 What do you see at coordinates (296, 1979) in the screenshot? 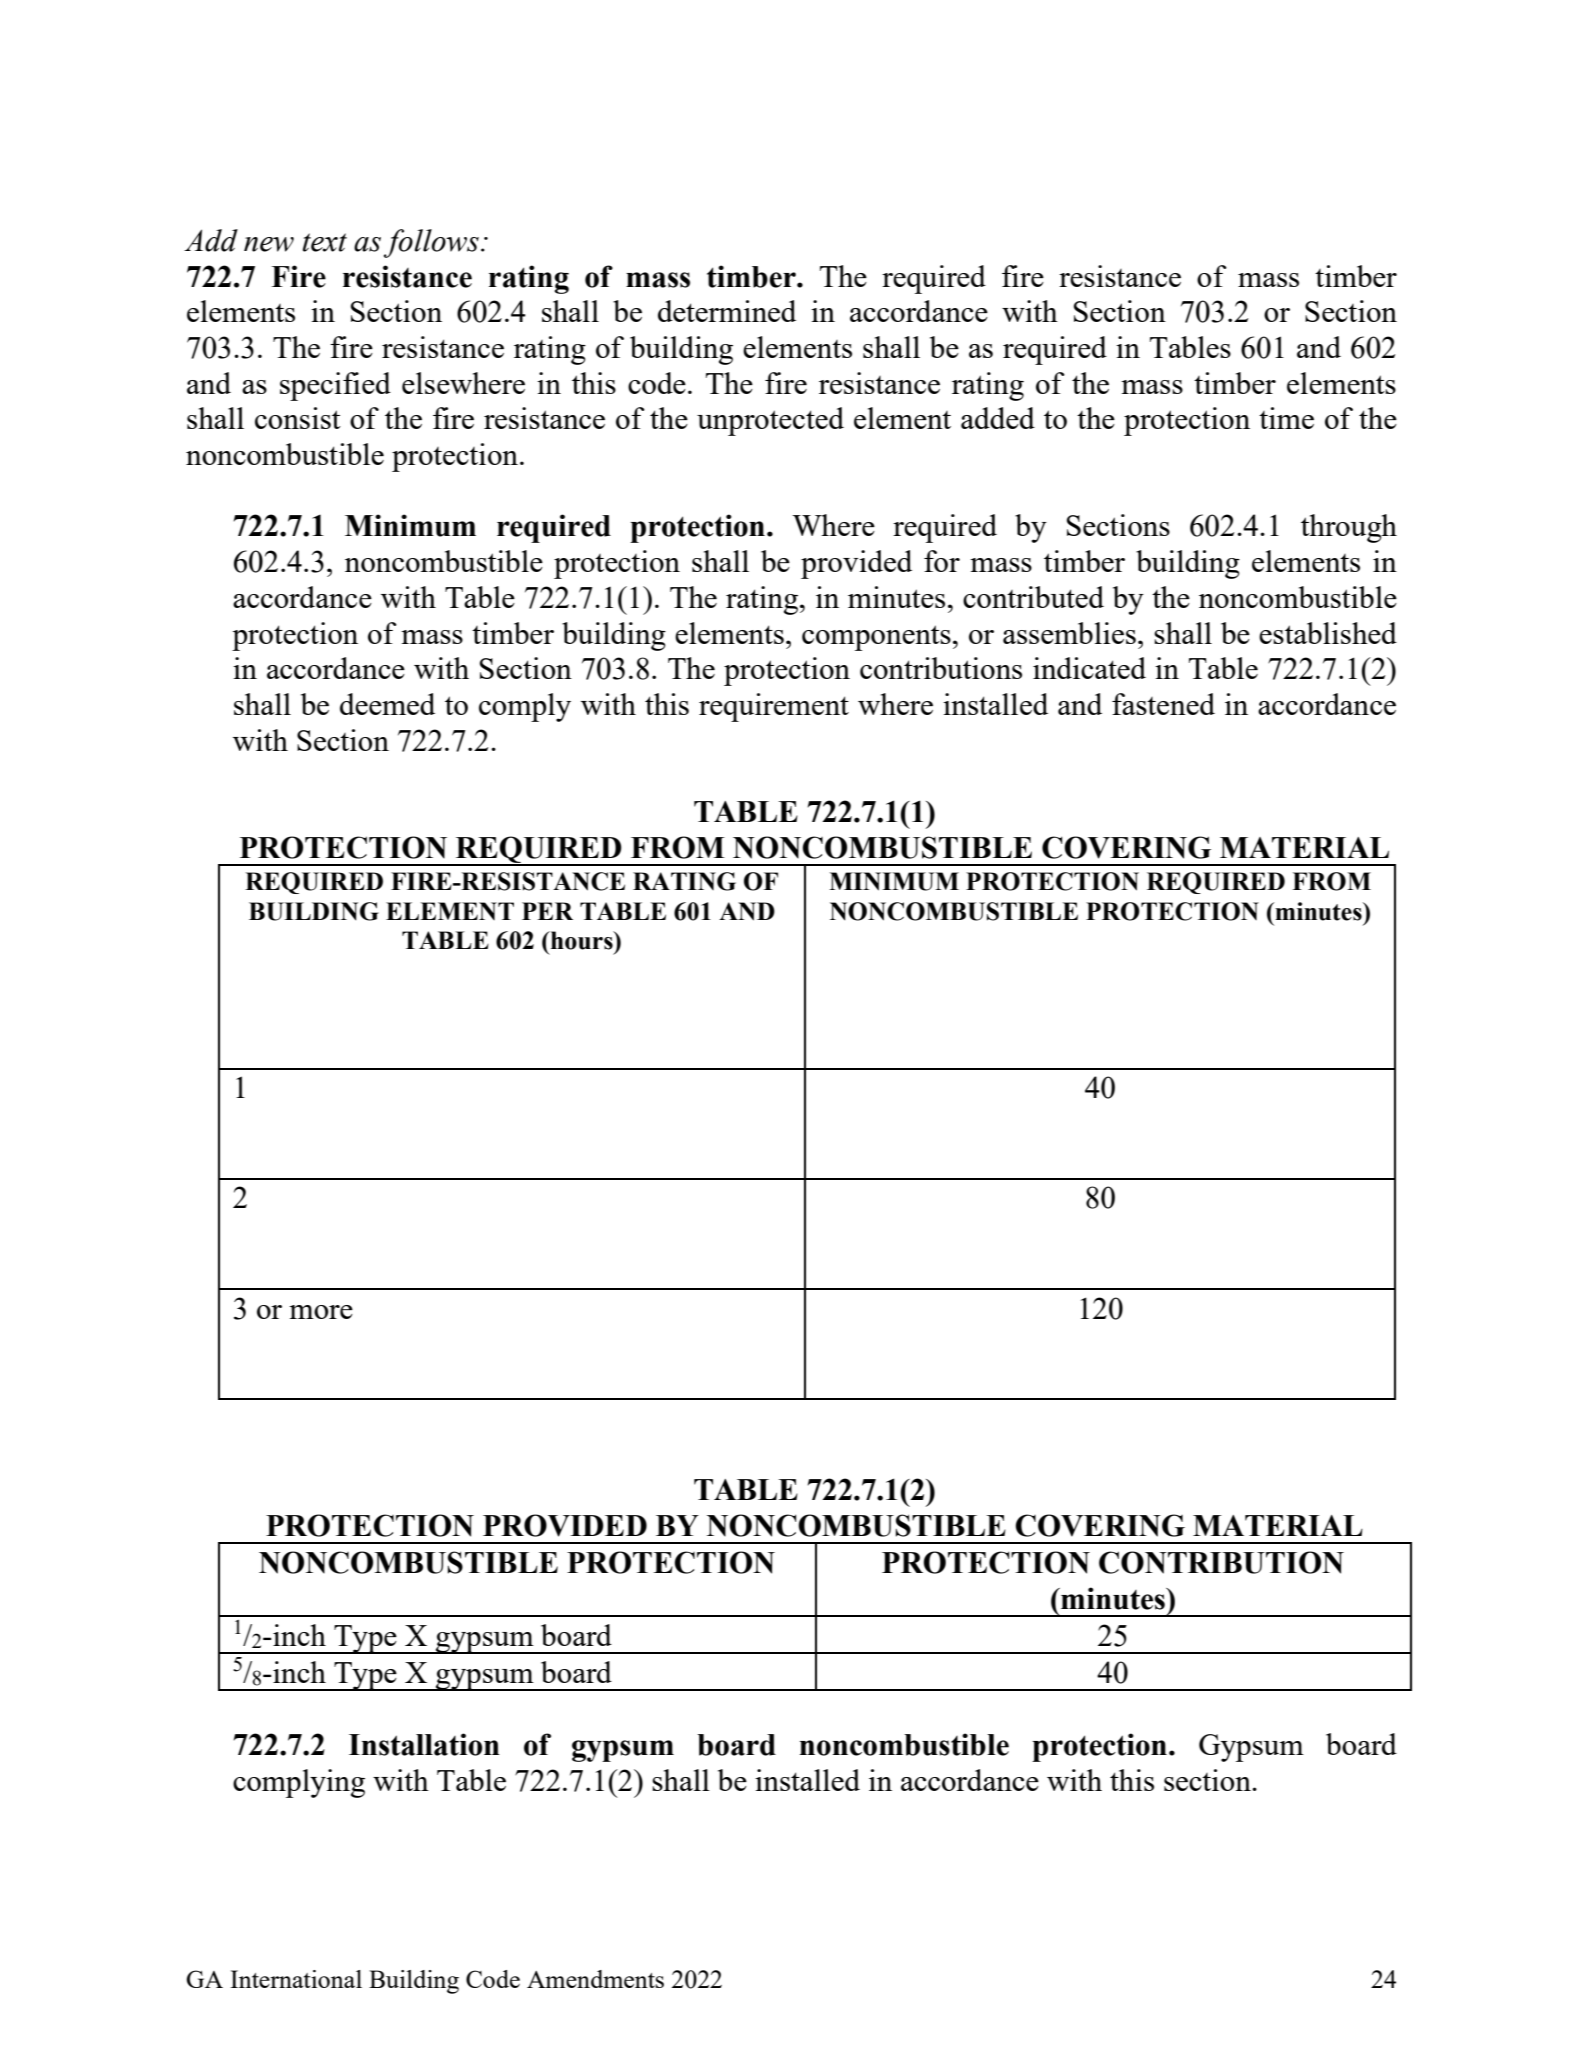
I see `International` at bounding box center [296, 1979].
